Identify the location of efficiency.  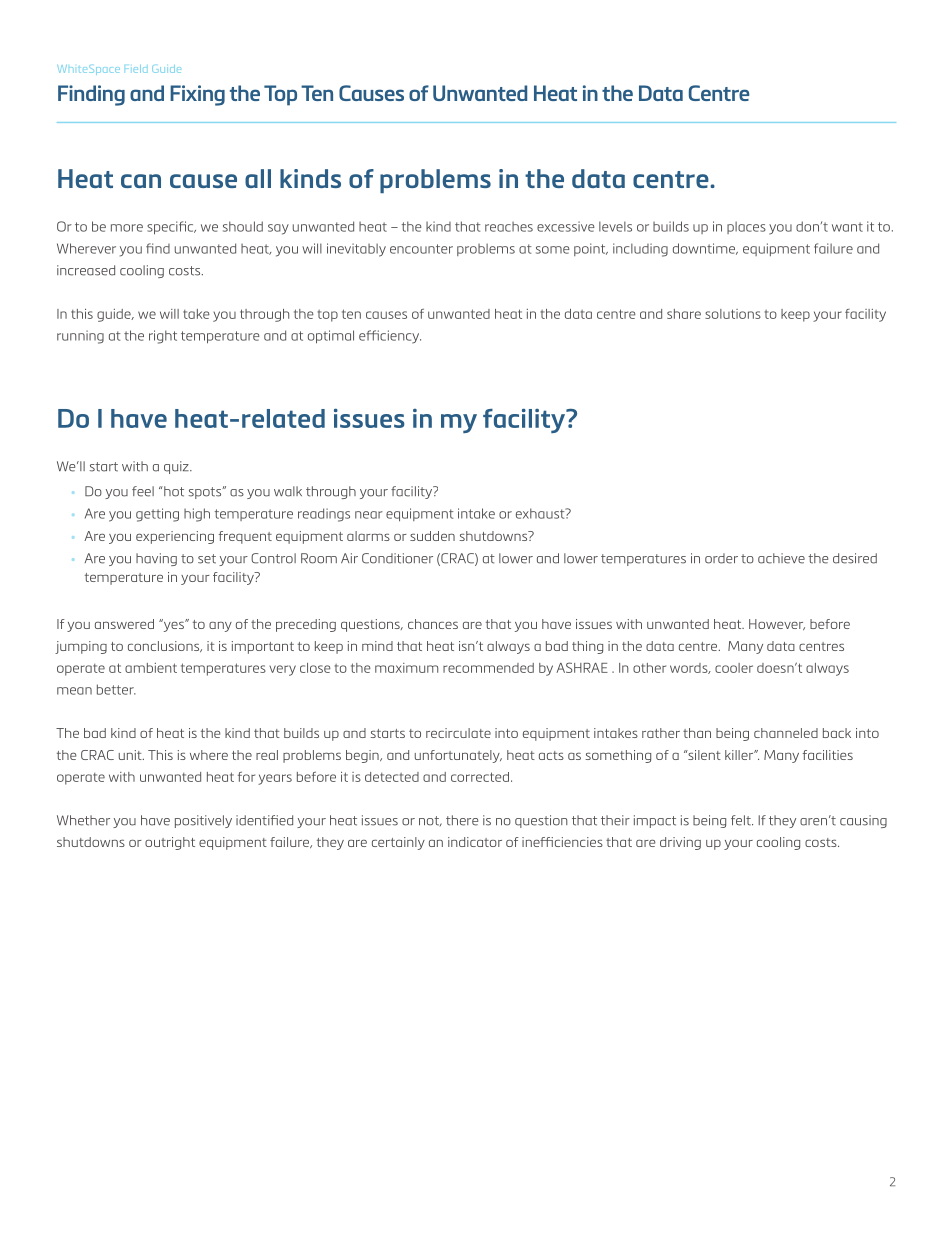
(390, 337).
